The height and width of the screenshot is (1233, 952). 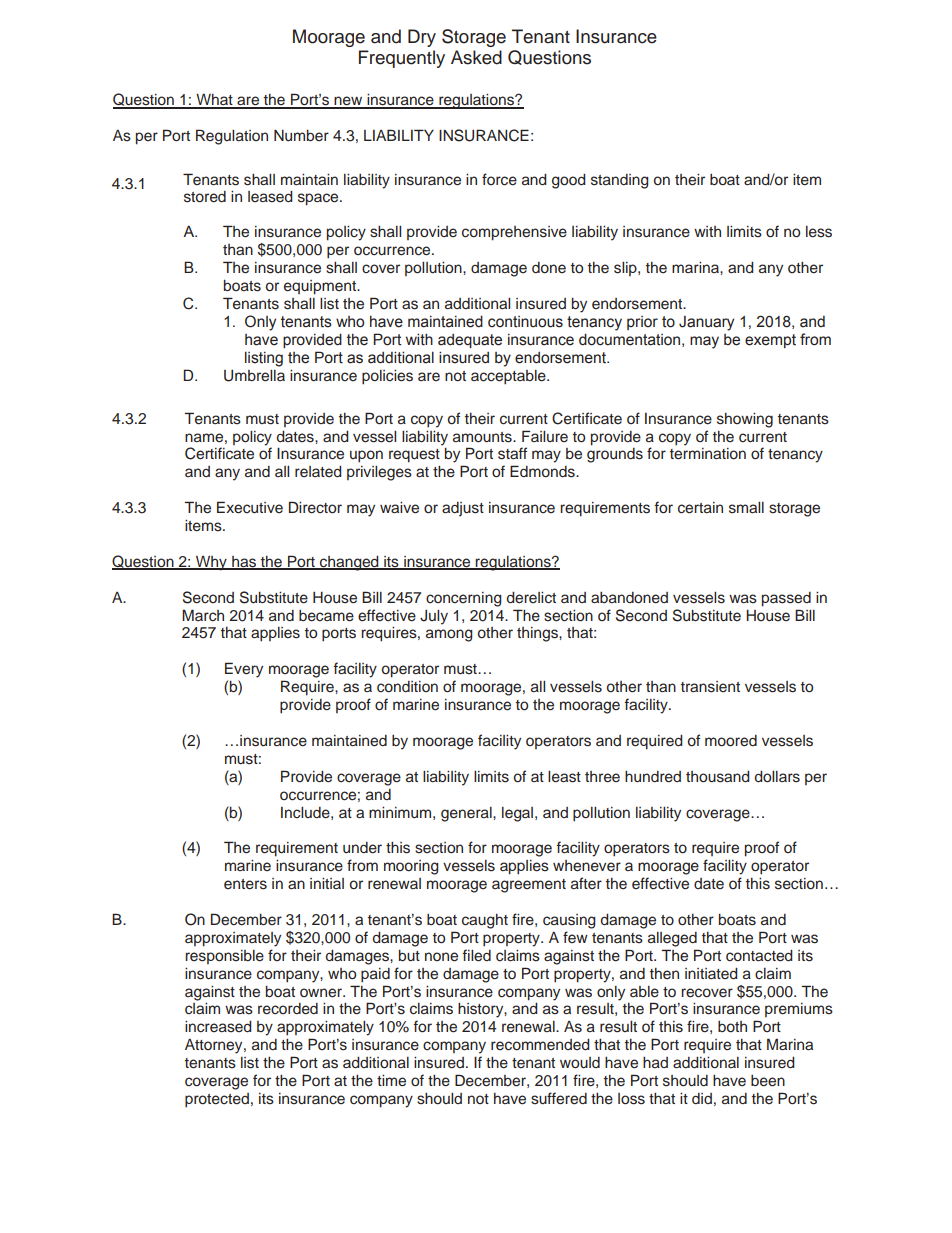 What do you see at coordinates (786, 599) in the screenshot?
I see `passed` at bounding box center [786, 599].
